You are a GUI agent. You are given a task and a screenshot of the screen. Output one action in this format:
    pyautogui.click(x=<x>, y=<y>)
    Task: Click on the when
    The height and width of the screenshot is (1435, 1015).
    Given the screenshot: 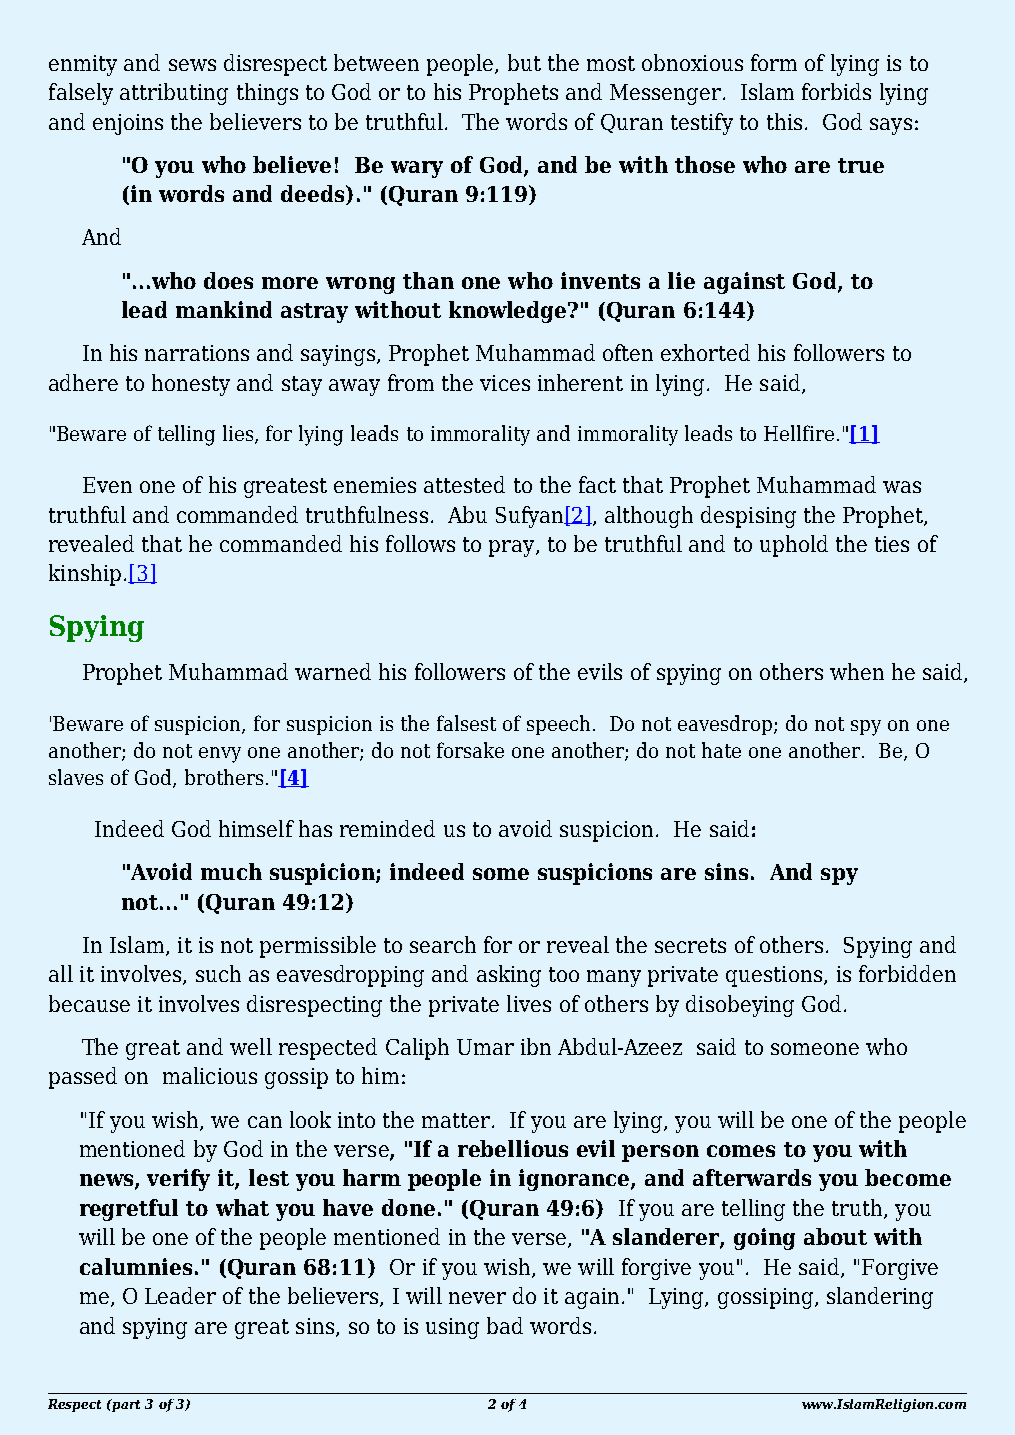 What is the action you would take?
    pyautogui.click(x=857, y=671)
